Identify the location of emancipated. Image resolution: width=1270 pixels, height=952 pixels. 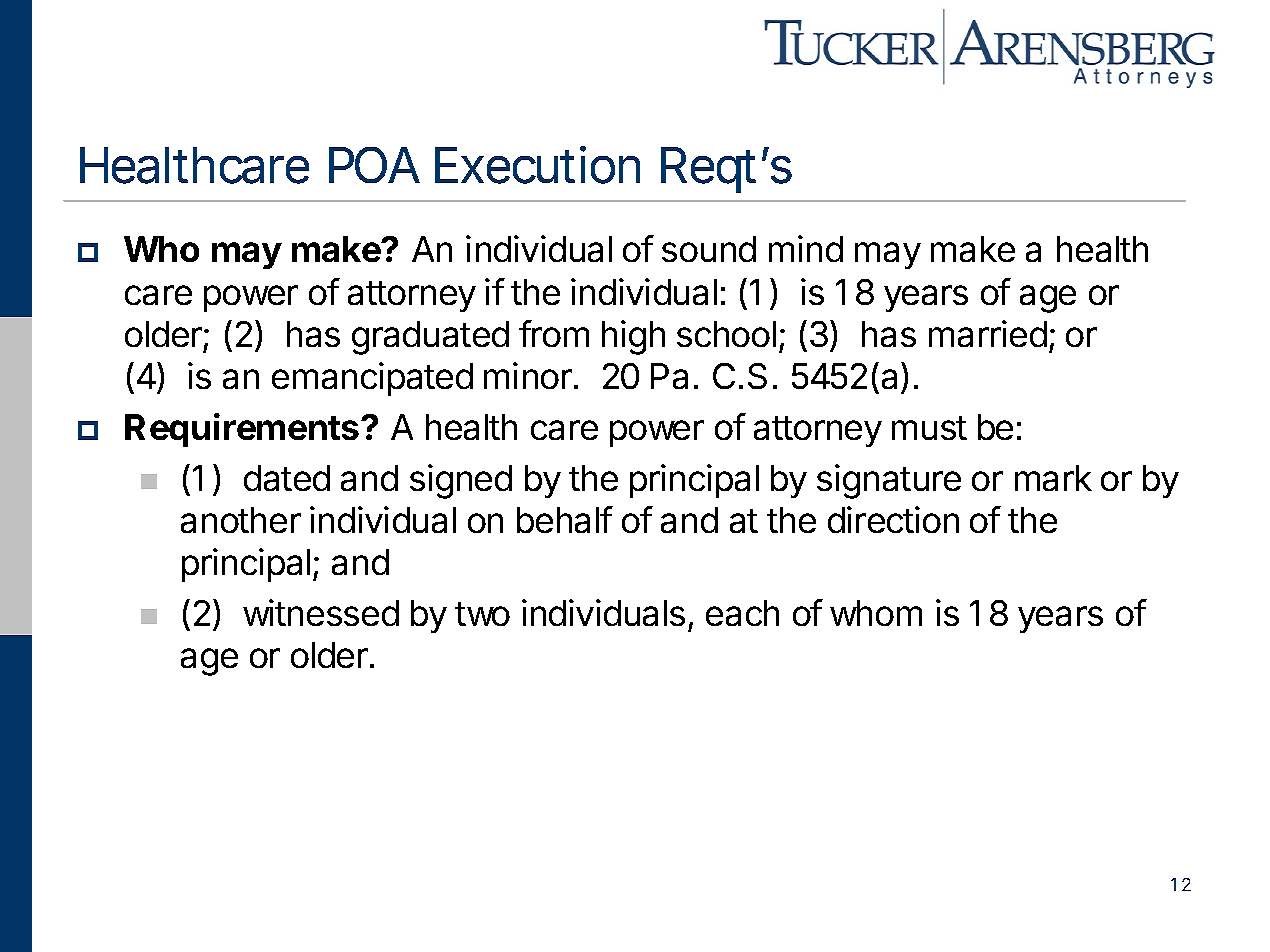
(372, 379).
